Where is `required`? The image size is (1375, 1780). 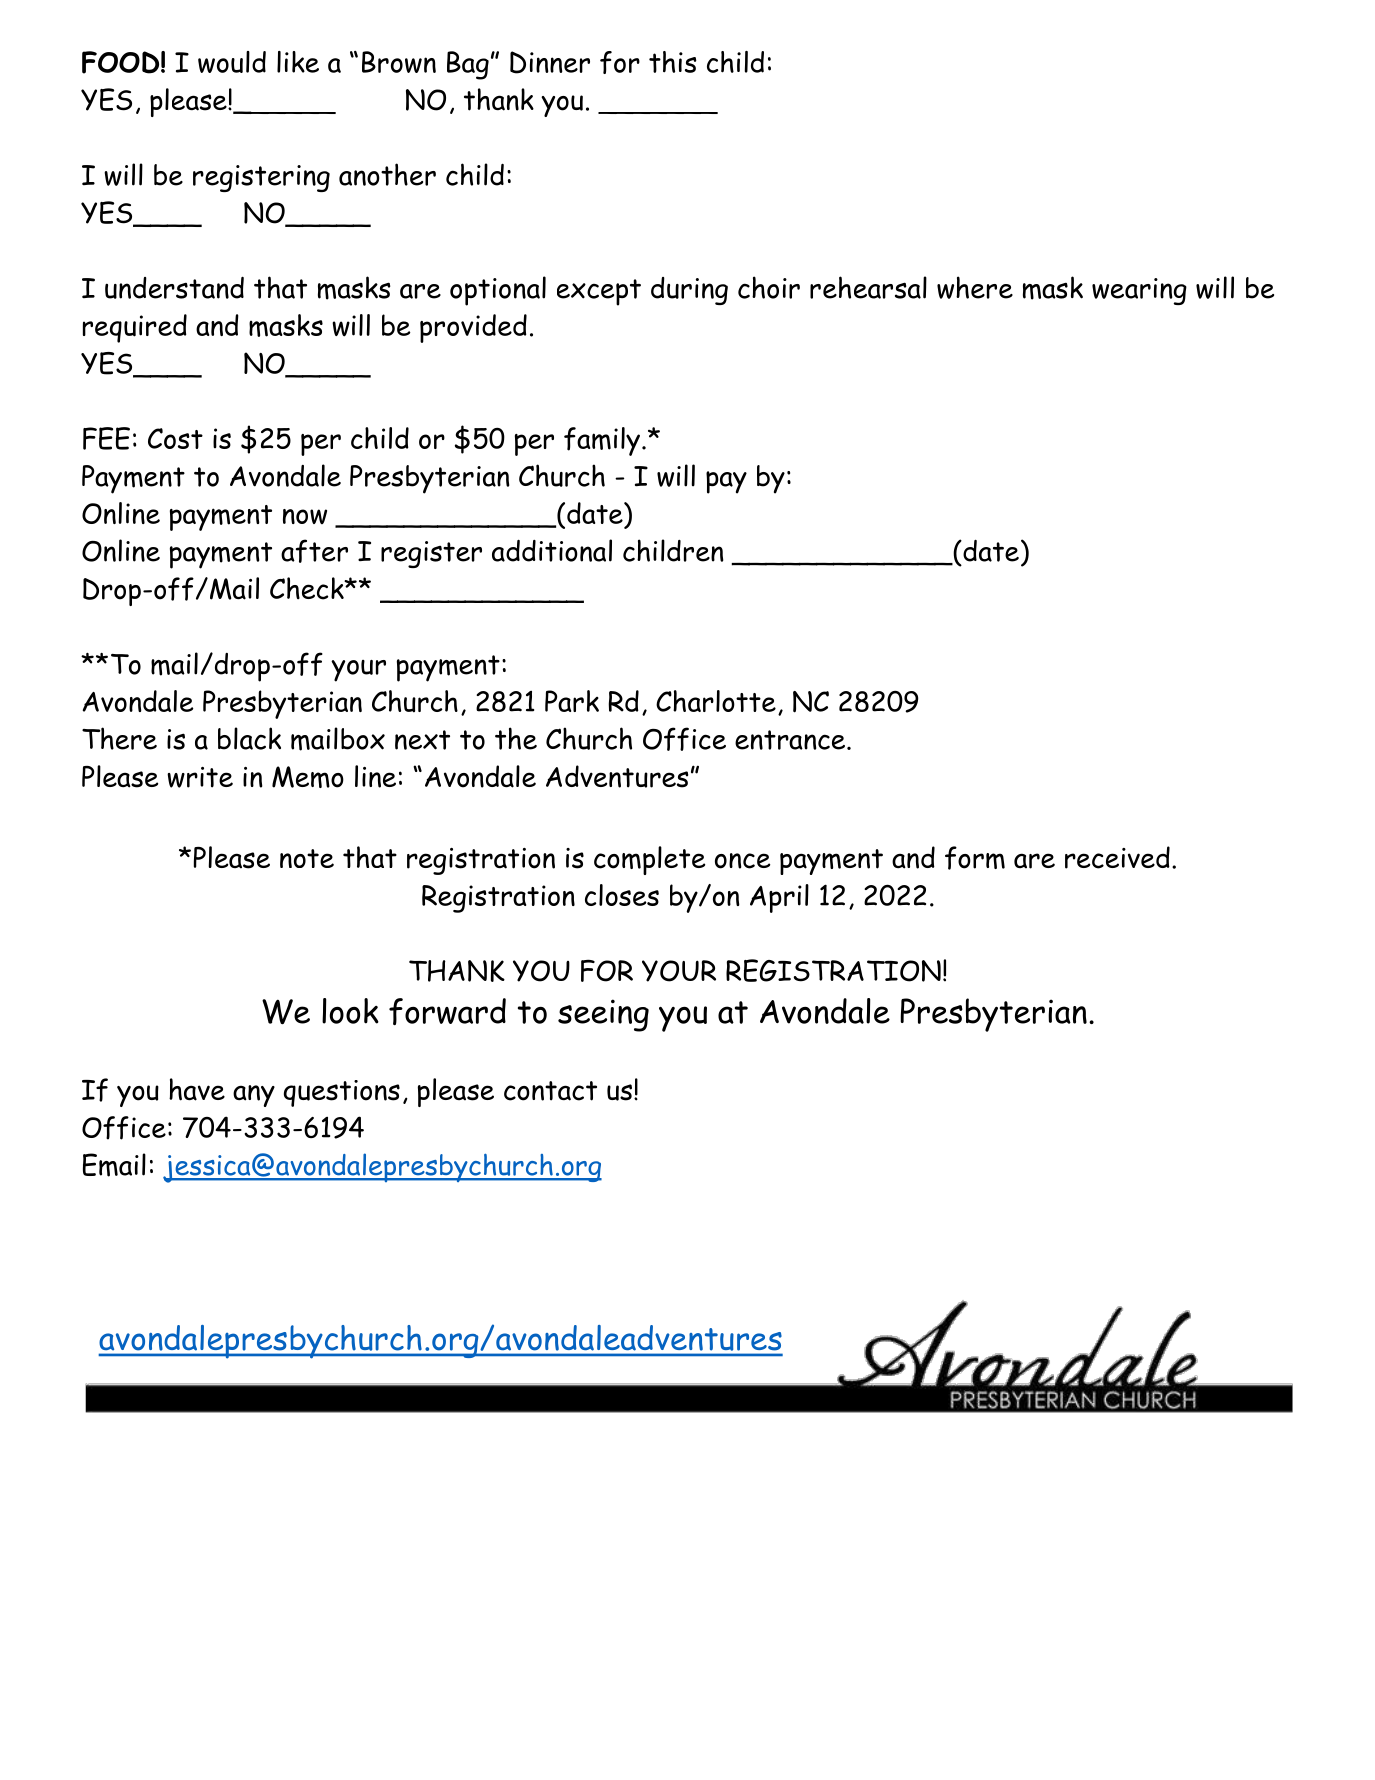 required is located at coordinates (135, 328).
